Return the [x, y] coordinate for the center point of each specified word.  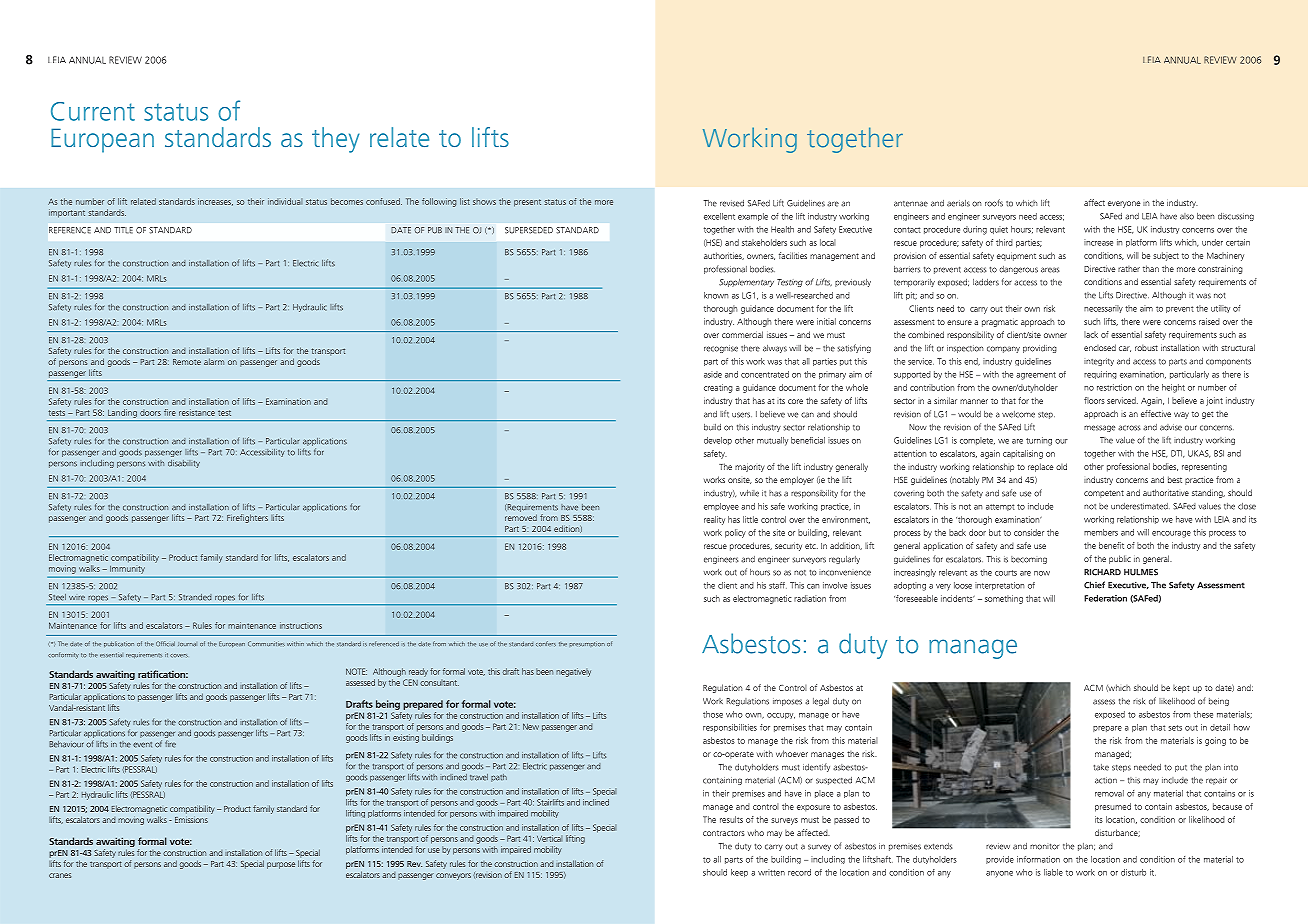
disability [184, 464]
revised [732, 203]
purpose [281, 865]
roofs [994, 203]
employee [721, 507]
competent [1104, 494]
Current [93, 111]
